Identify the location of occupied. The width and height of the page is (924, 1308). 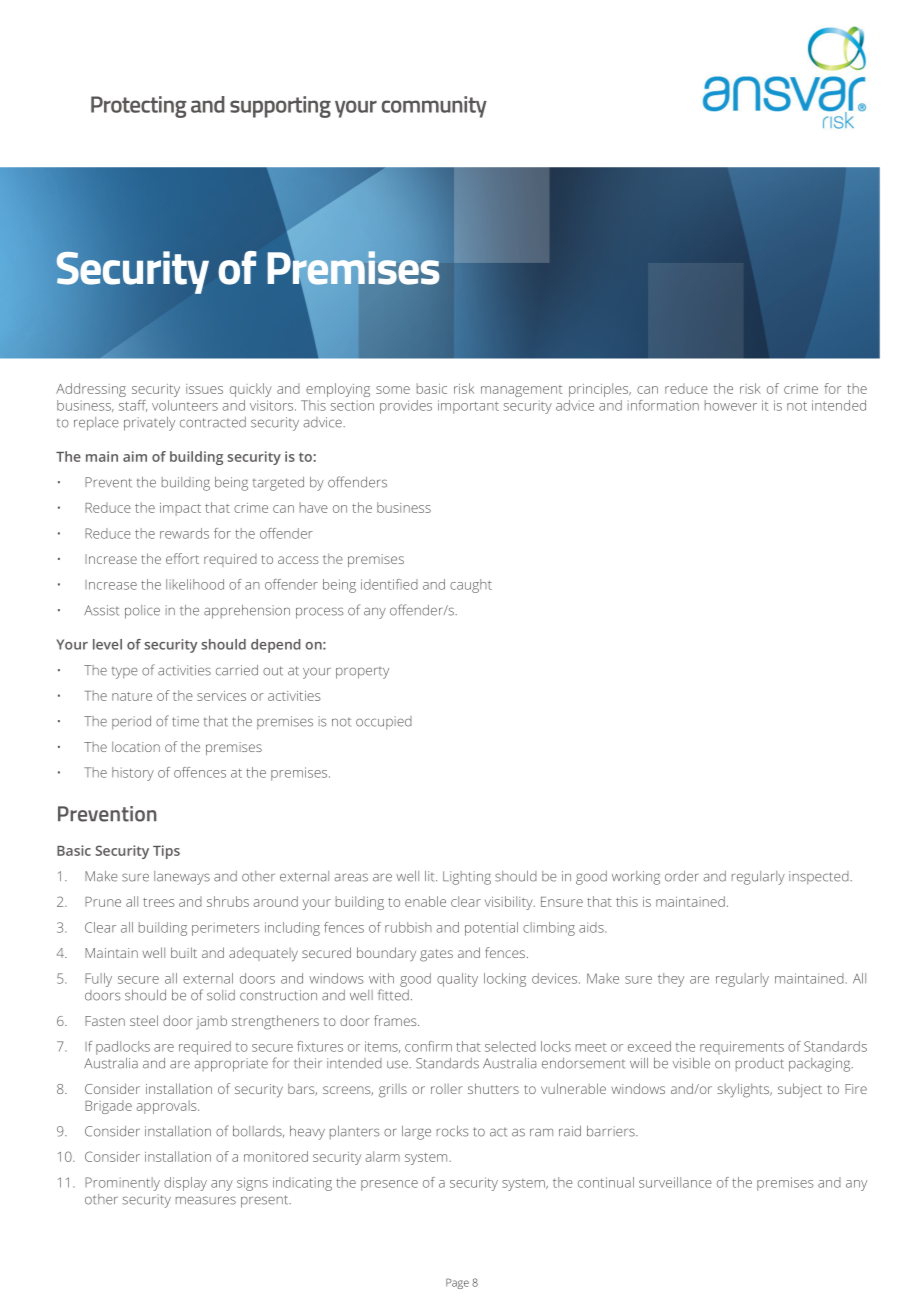
(384, 723).
